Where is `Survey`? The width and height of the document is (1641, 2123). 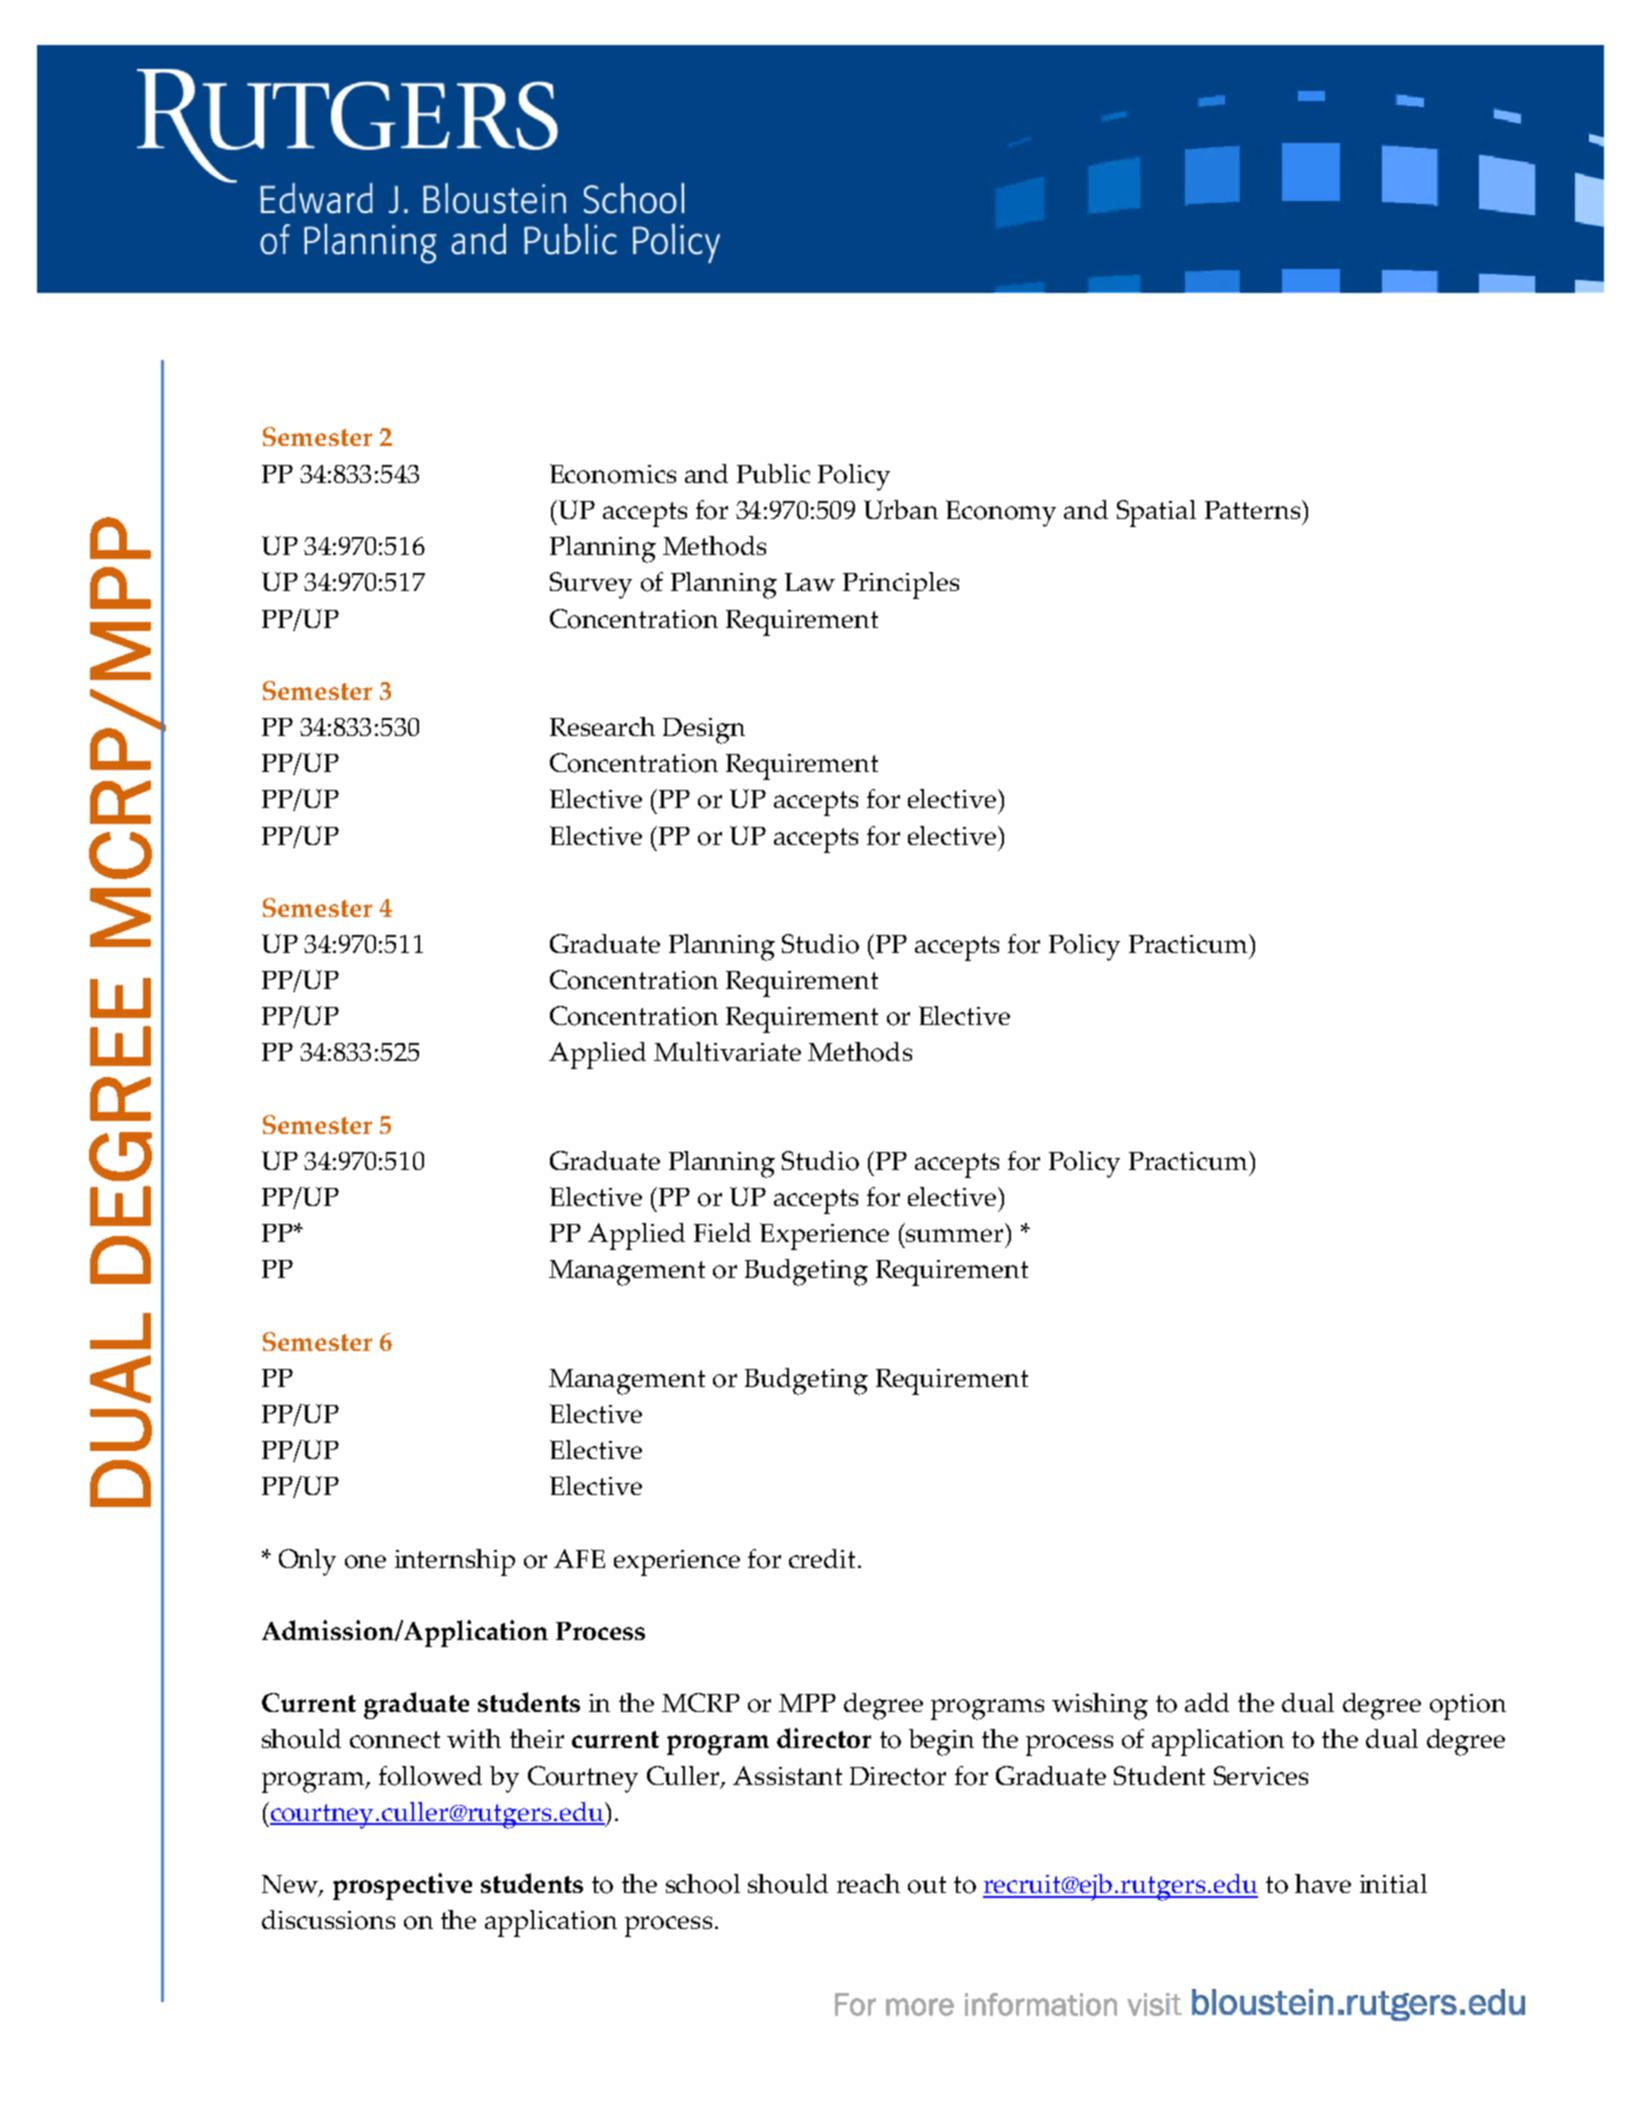
Survey is located at coordinates (591, 585).
